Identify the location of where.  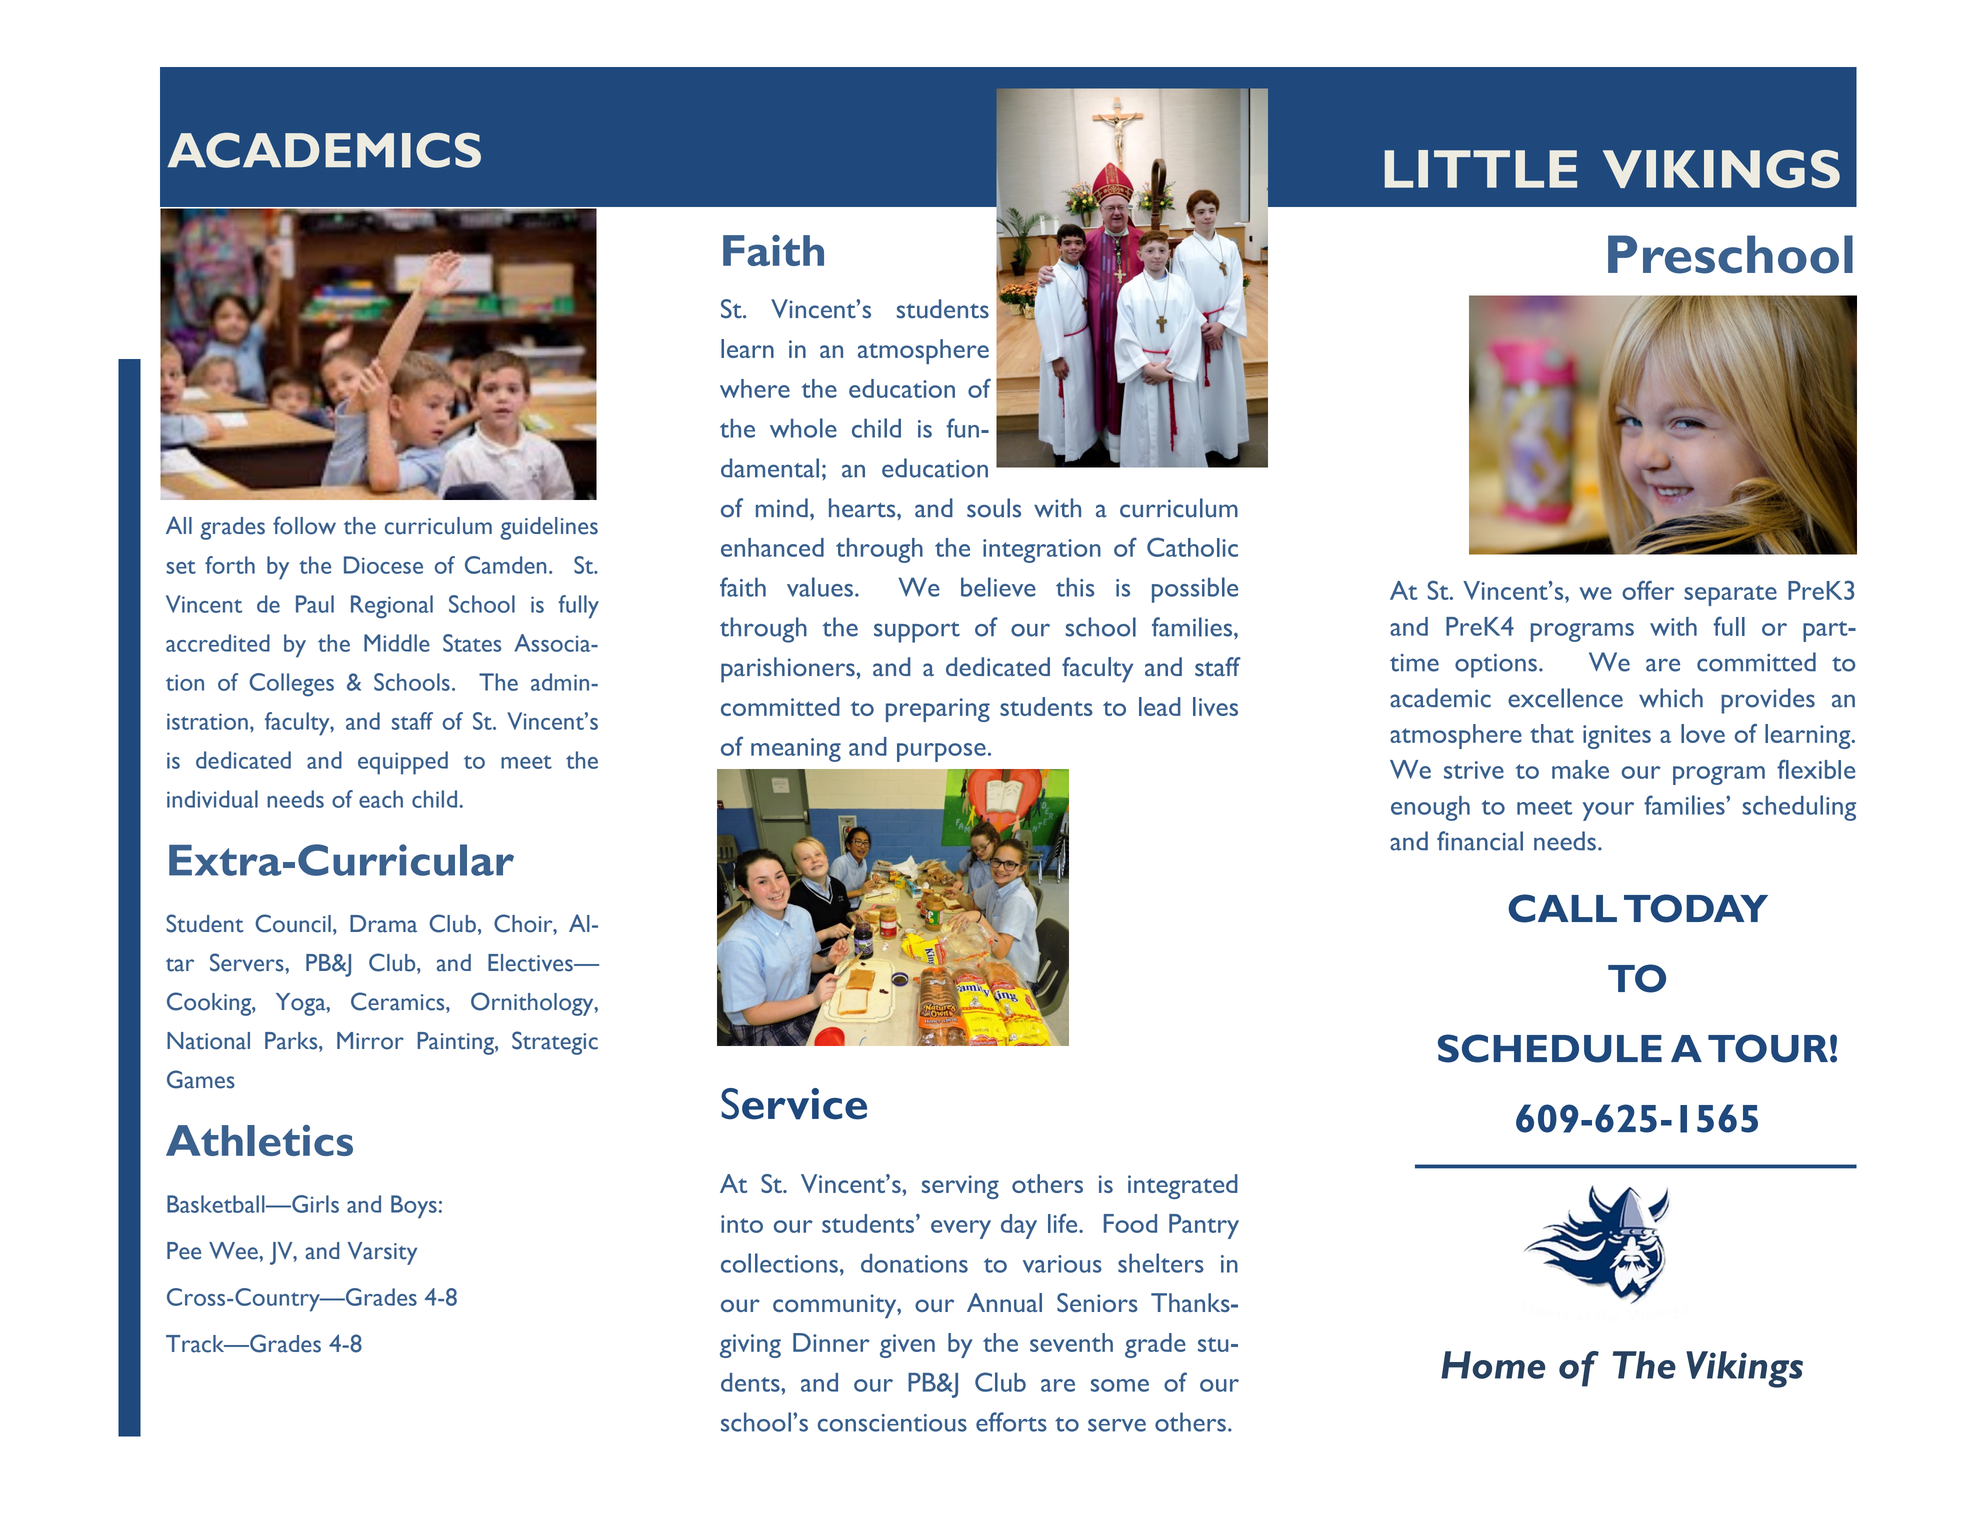
(755, 388).
